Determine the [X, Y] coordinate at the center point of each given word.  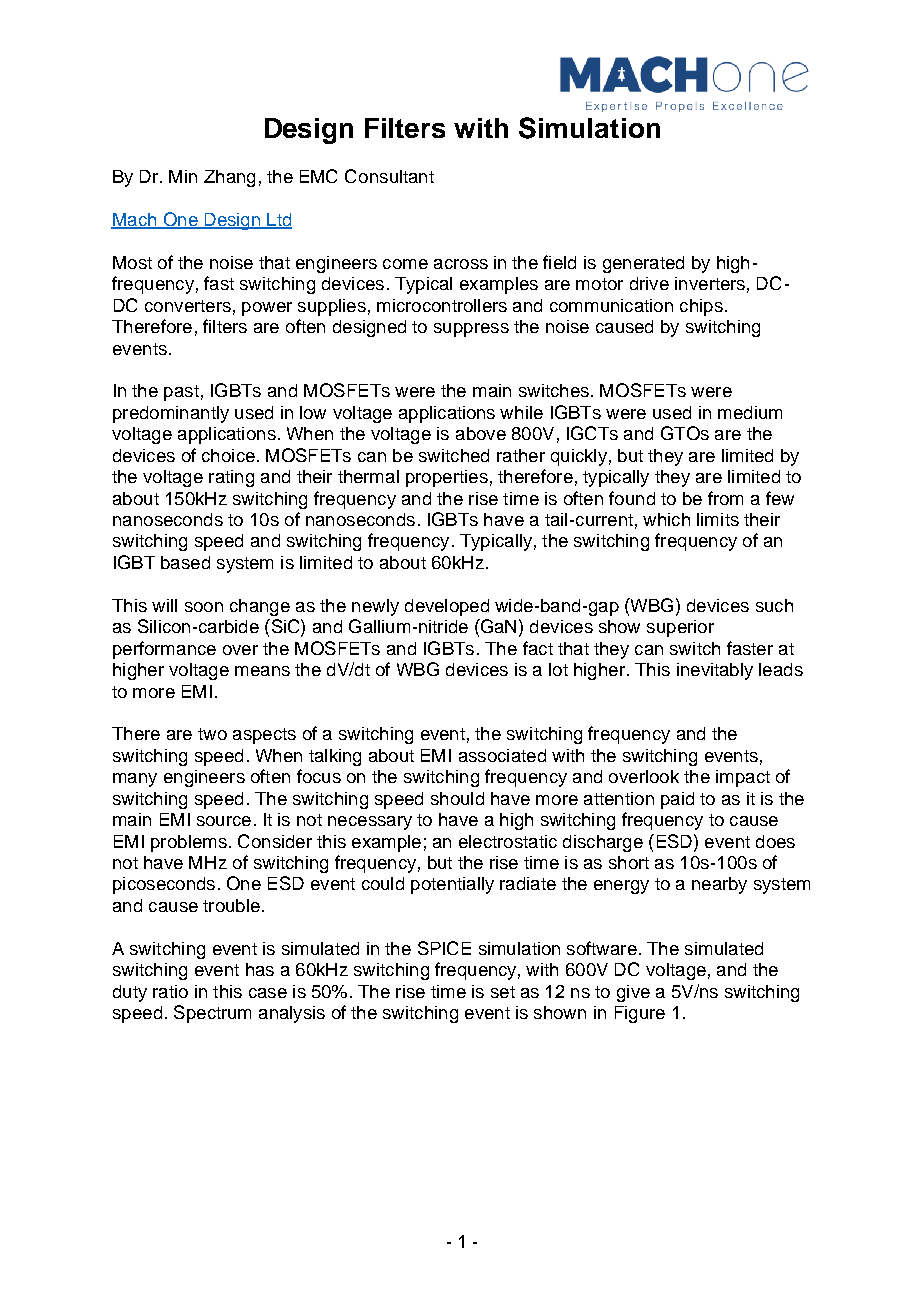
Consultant [389, 176]
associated [502, 755]
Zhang [229, 178]
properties [447, 478]
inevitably [715, 671]
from [725, 498]
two [212, 734]
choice [228, 455]
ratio [170, 991]
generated [643, 264]
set [503, 992]
